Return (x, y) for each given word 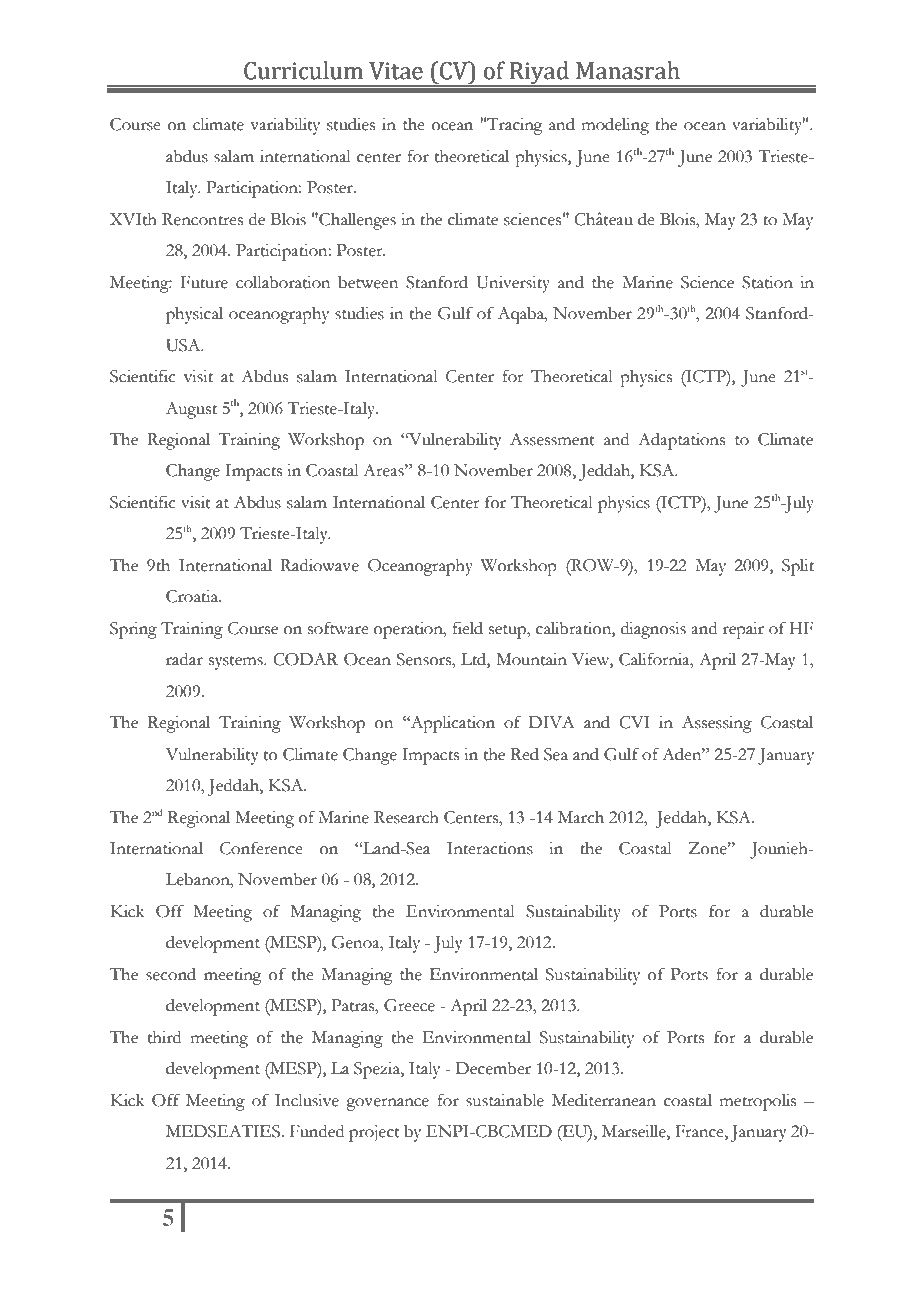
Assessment (552, 439)
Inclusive (307, 1100)
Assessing (717, 724)
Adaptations (681, 441)
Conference (261, 848)
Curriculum (303, 70)
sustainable (505, 1100)
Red (525, 754)
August (191, 410)
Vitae (396, 71)
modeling (615, 126)
